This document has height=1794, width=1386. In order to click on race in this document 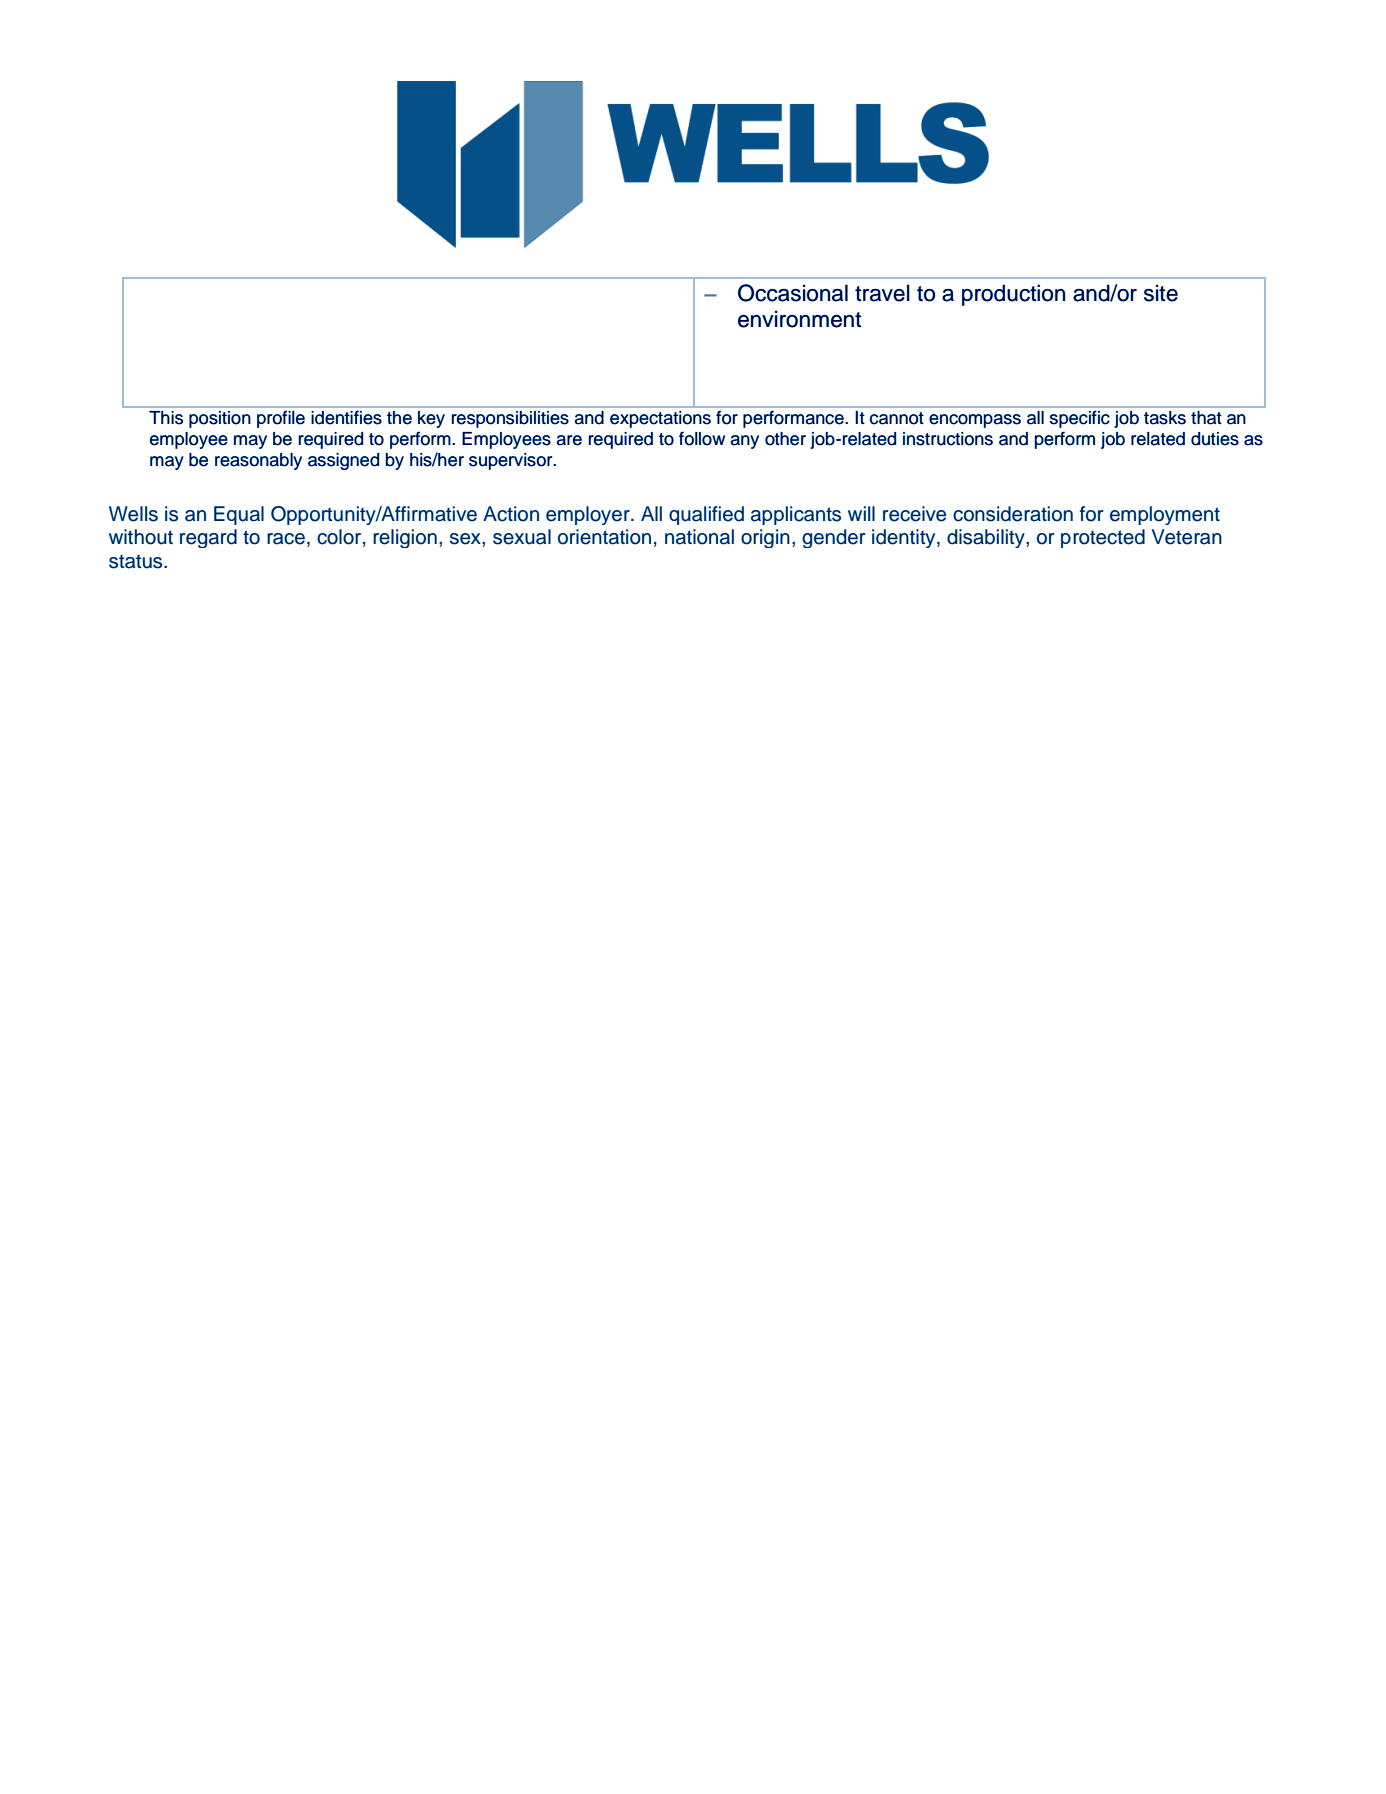, I will do `click(286, 539)`.
